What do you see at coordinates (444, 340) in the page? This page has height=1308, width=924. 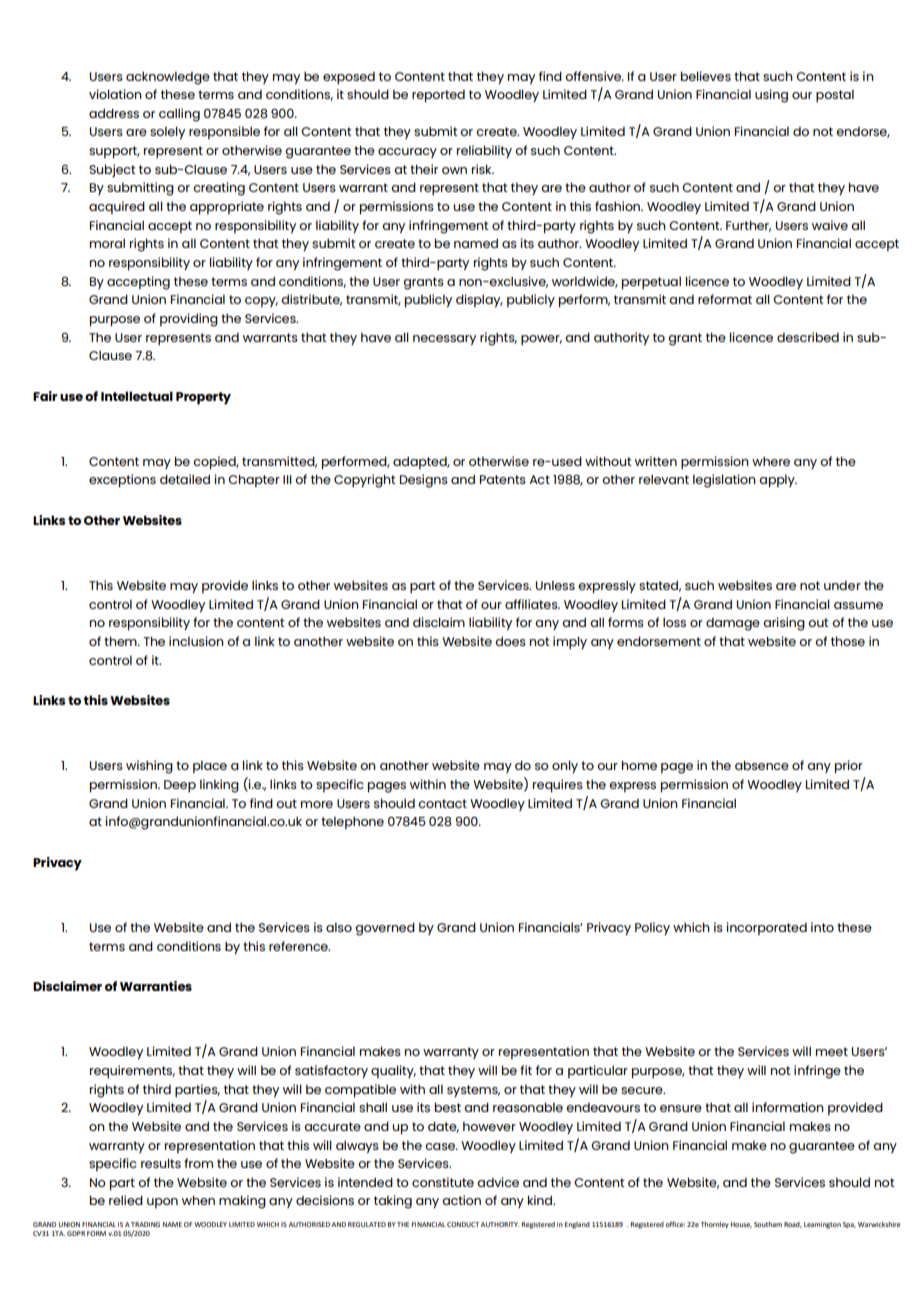 I see `necessary` at bounding box center [444, 340].
